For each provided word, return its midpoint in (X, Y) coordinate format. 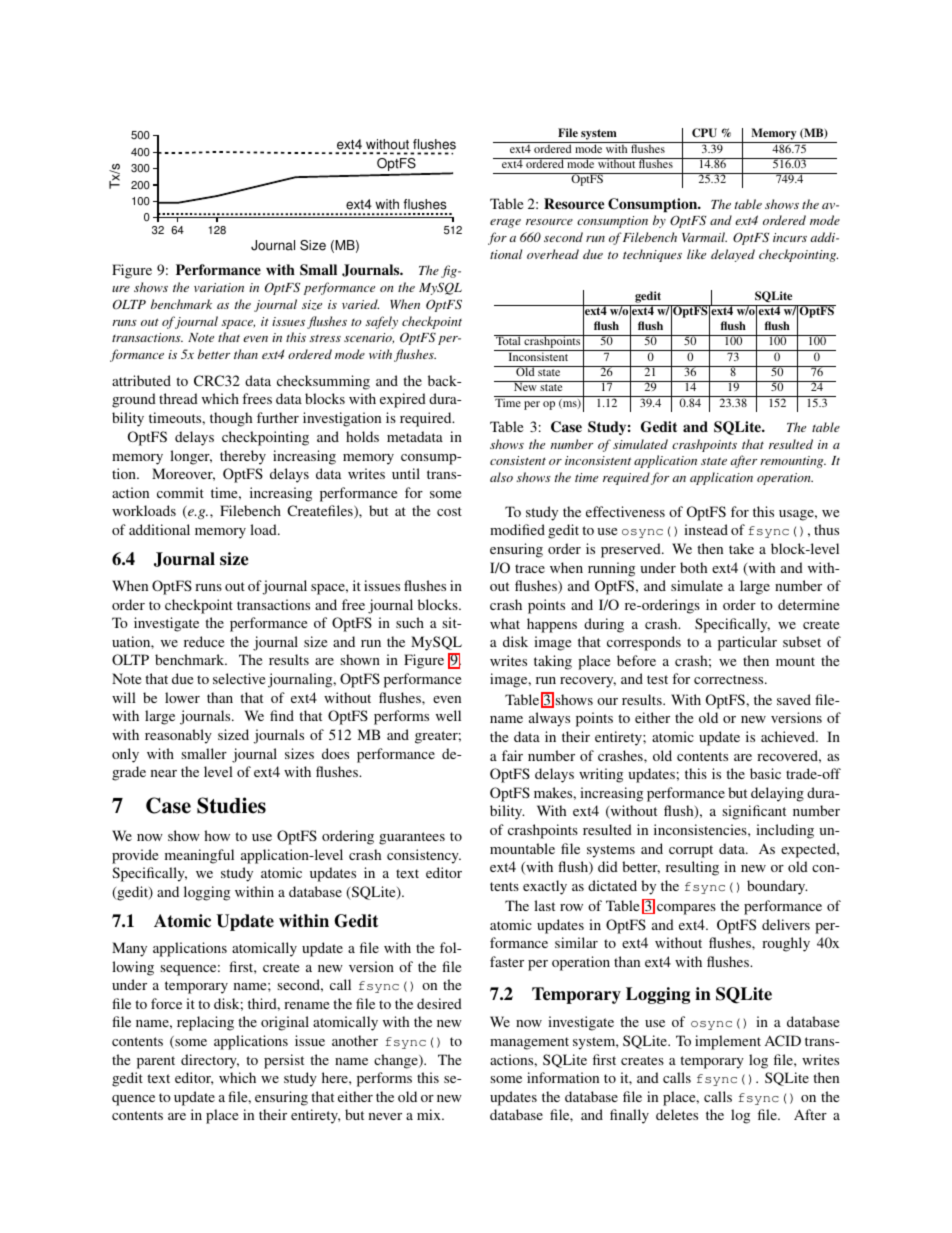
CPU (704, 133)
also (501, 477)
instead (706, 529)
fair (512, 755)
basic (765, 773)
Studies (231, 805)
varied (360, 304)
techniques (652, 255)
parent (156, 1062)
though (231, 419)
